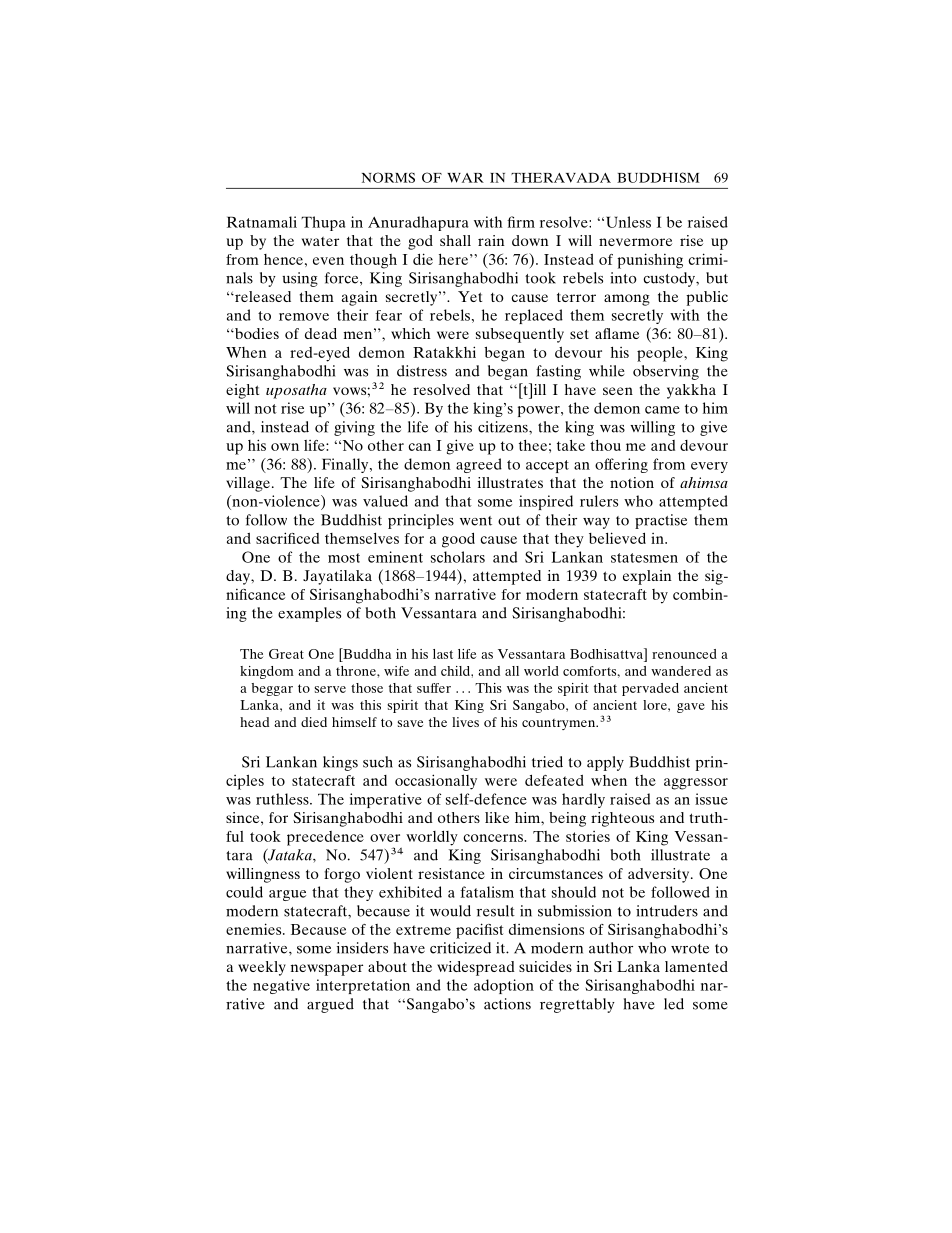 This document has width=952, height=1233. Describe the element at coordinates (632, 482) in the document. I see `notion` at that location.
